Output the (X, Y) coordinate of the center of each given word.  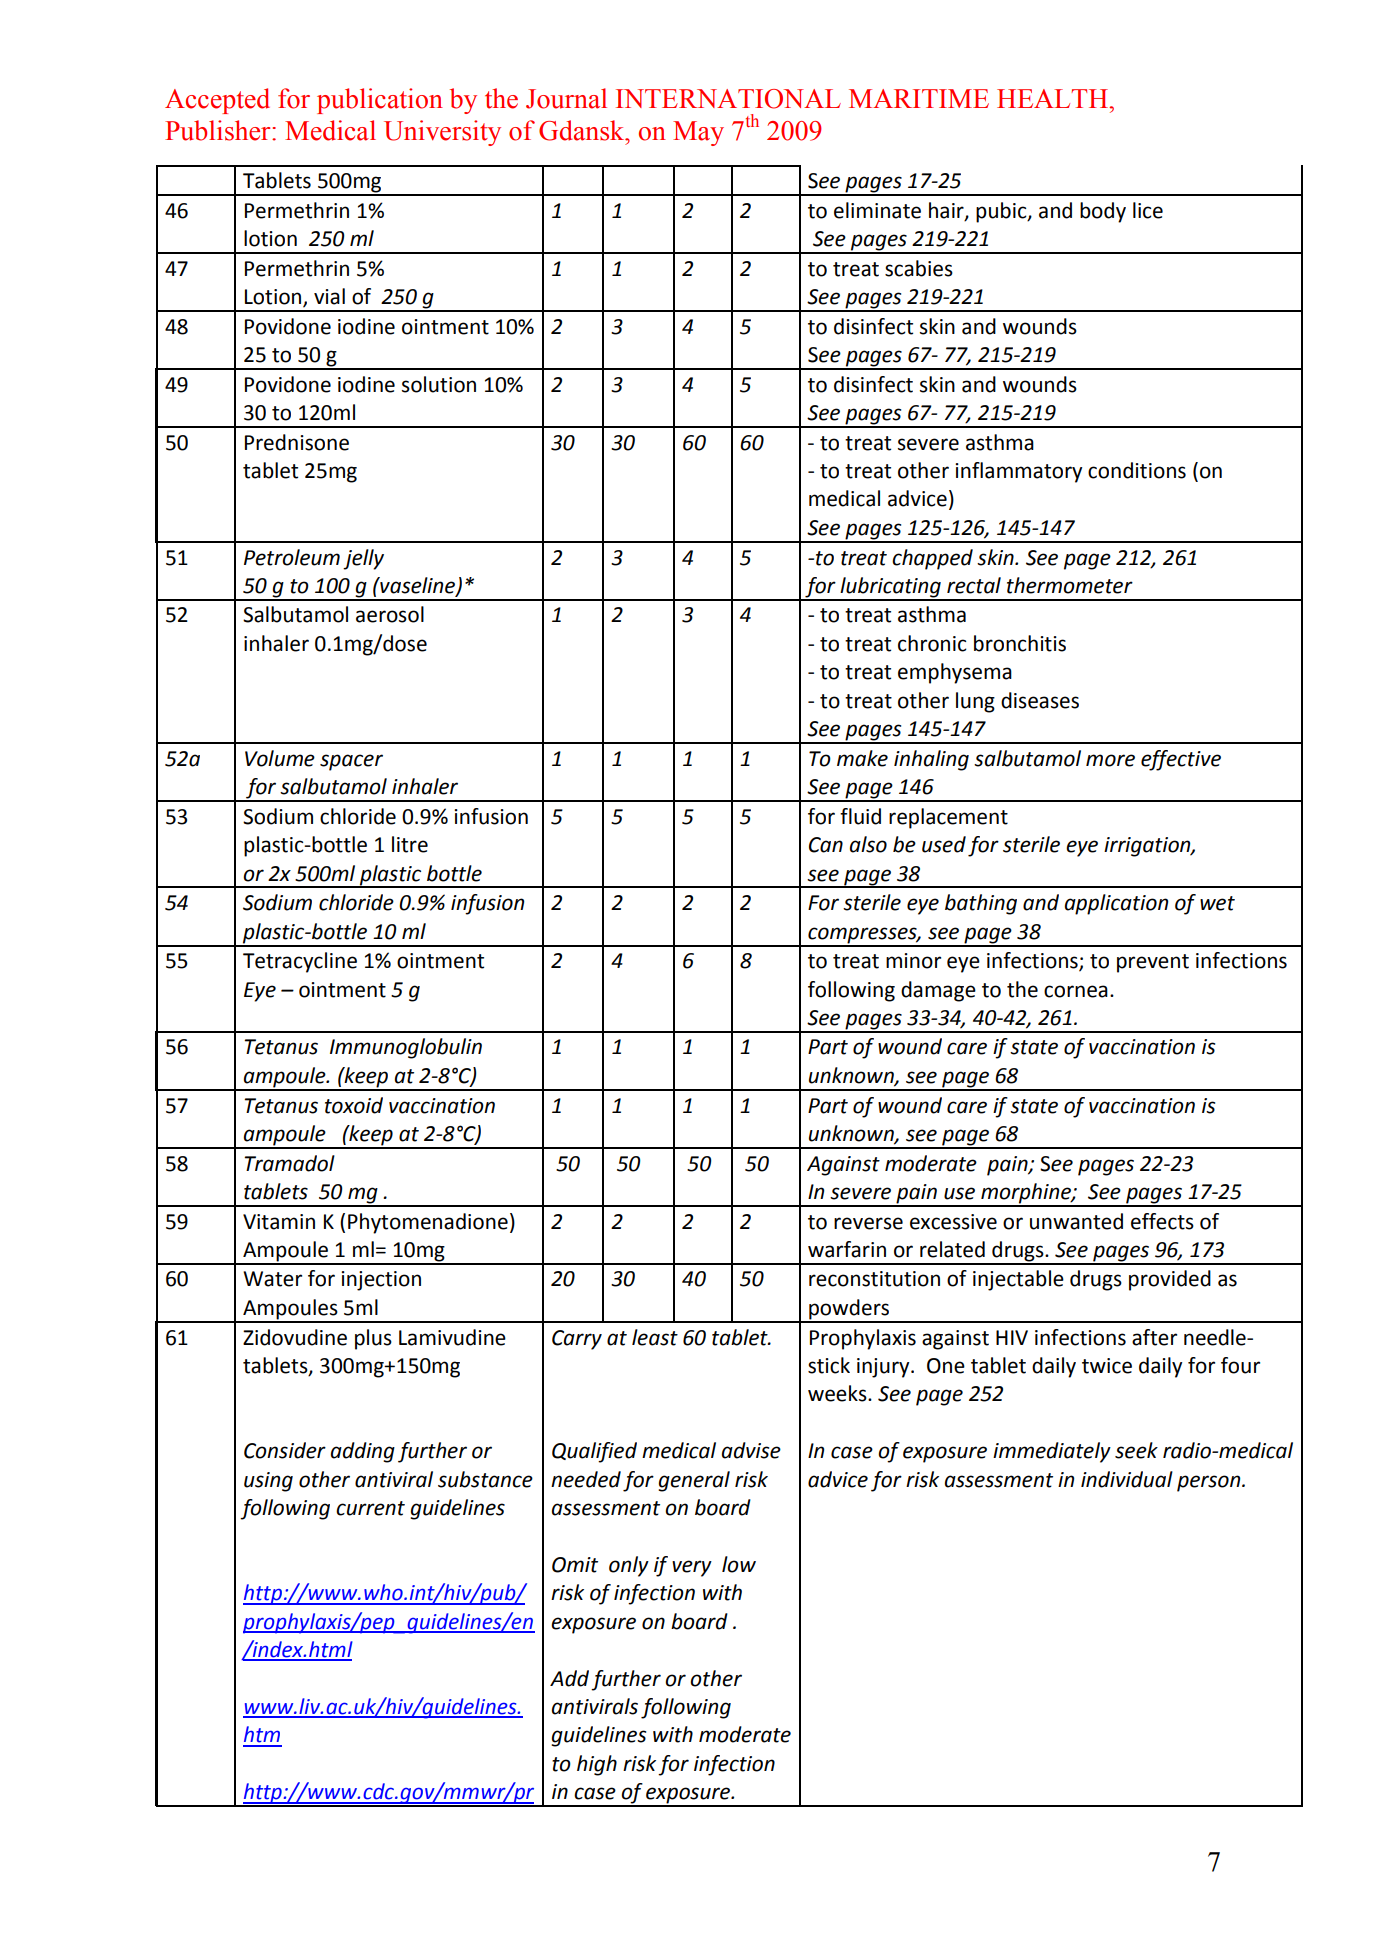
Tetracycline (300, 962)
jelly (363, 559)
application (1116, 904)
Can (826, 845)
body (1103, 212)
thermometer (1070, 585)
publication (380, 101)
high (597, 1765)
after (1154, 1337)
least (655, 1337)
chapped (932, 559)
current (370, 1508)
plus (373, 1339)
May (698, 133)
